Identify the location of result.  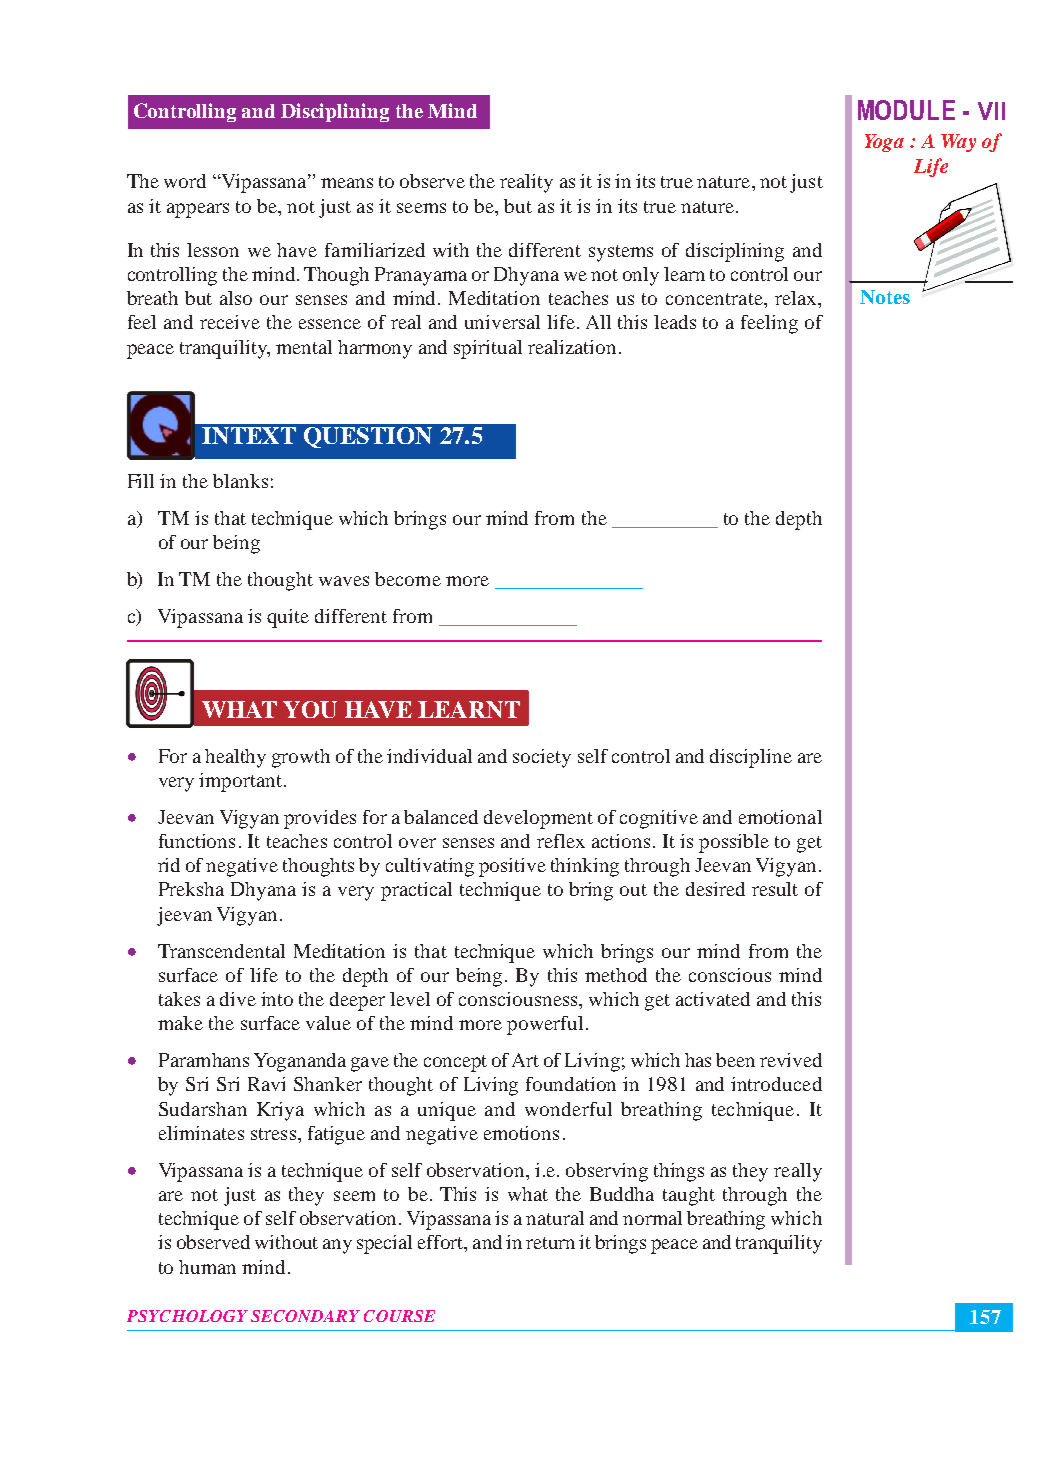
(775, 889).
